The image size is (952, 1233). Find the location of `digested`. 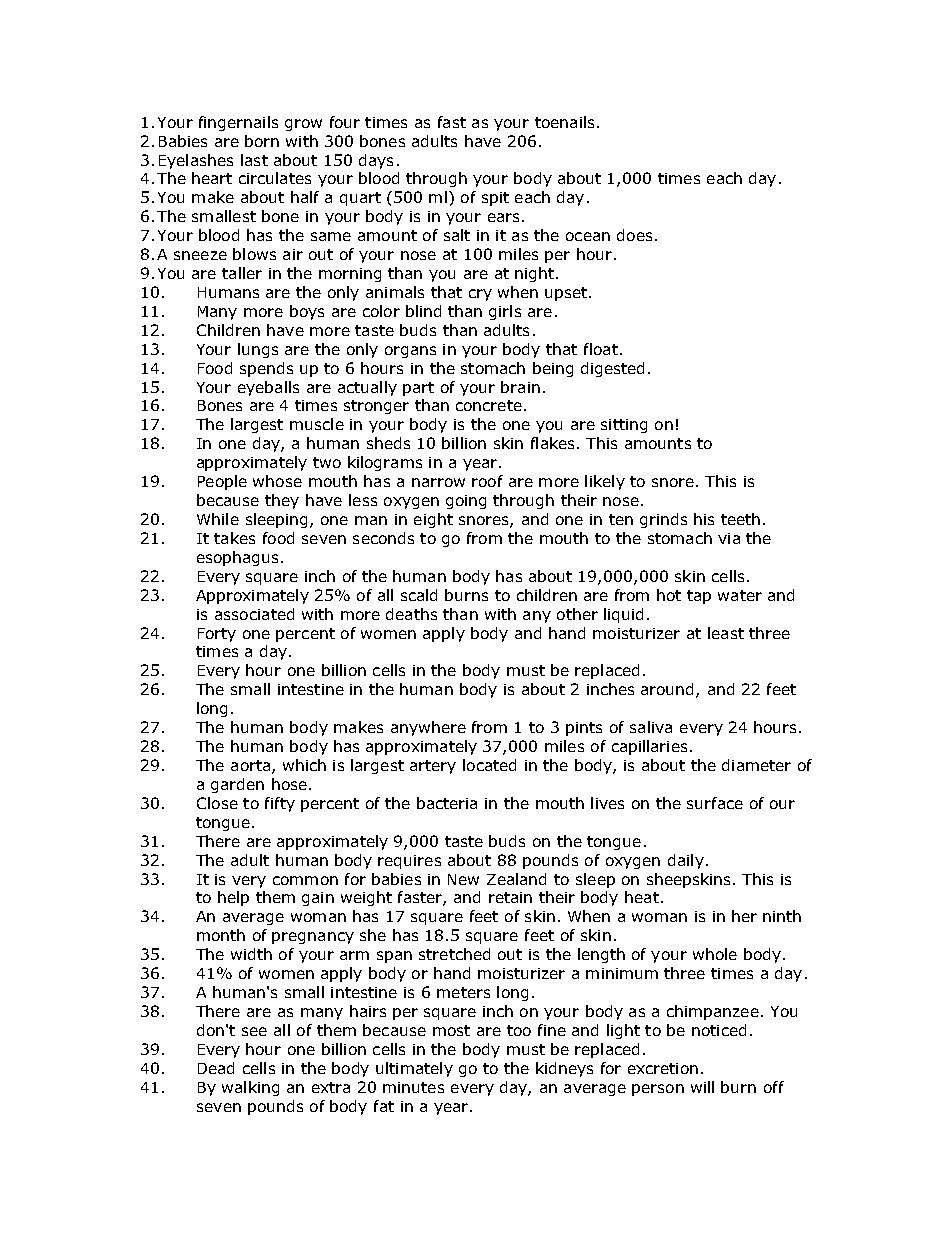

digested is located at coordinates (612, 369).
